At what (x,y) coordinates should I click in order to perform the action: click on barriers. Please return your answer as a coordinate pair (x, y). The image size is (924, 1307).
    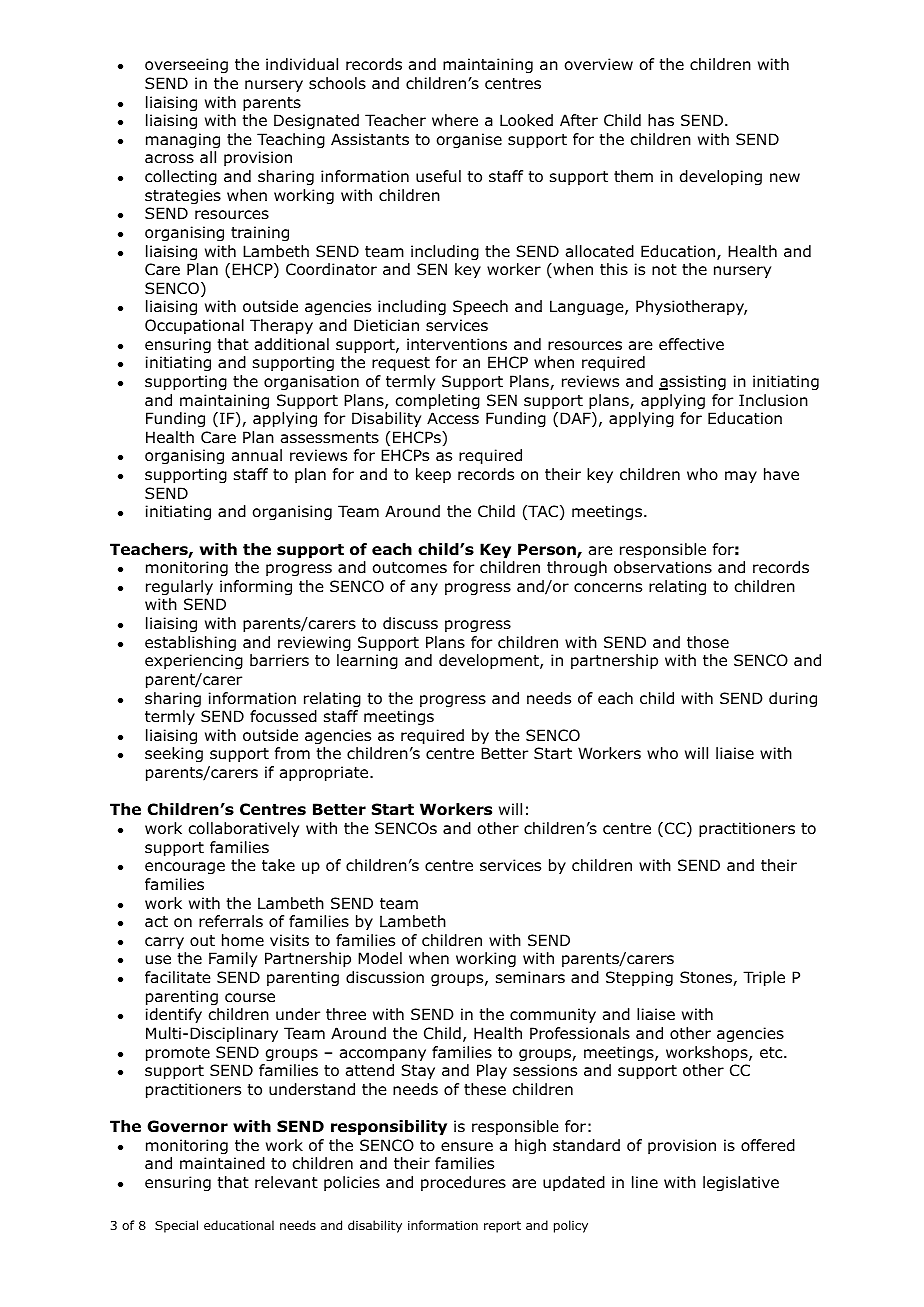
    Looking at the image, I should click on (279, 660).
